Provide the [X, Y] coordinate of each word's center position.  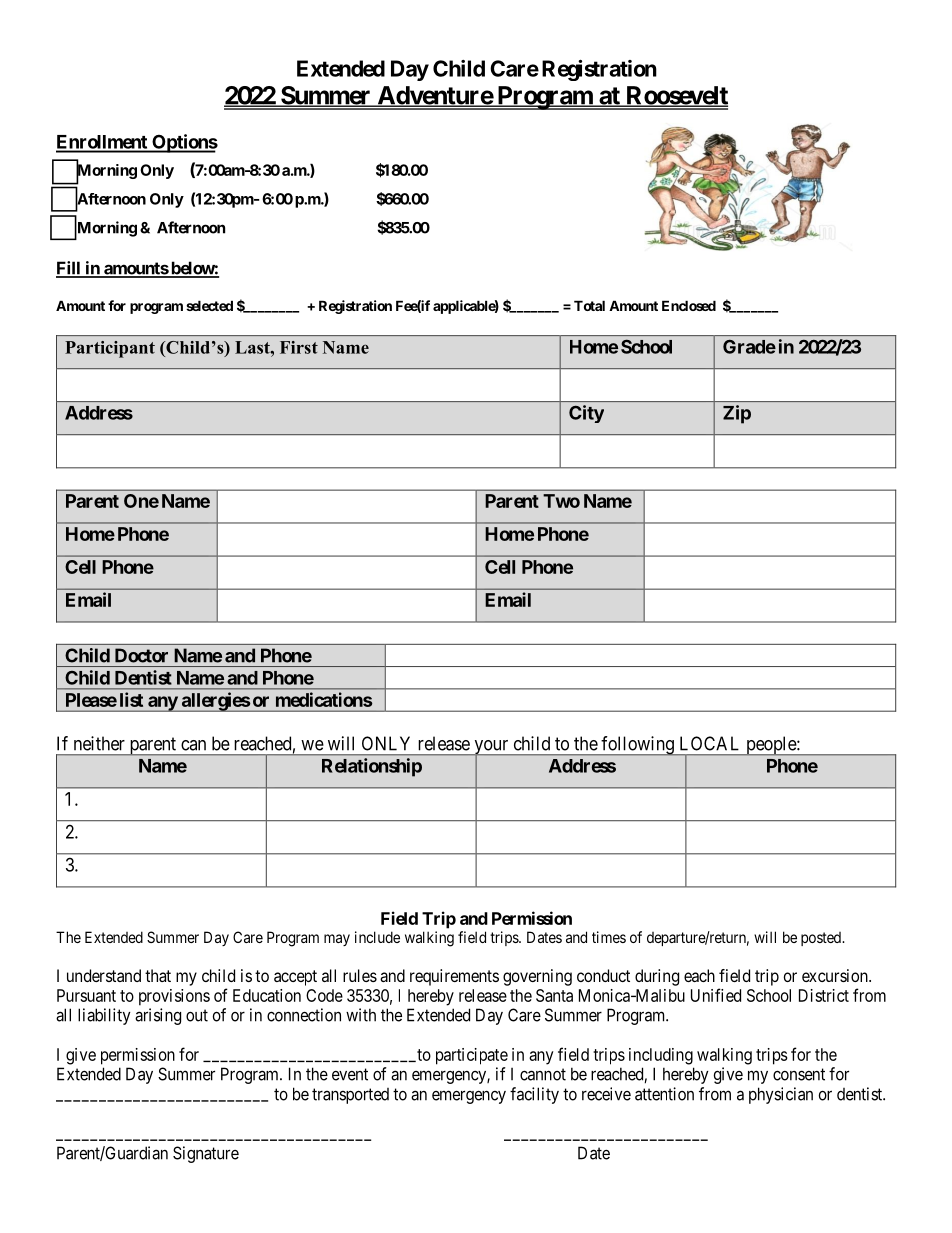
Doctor [141, 655]
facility [534, 1095]
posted [822, 939]
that [158, 975]
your [491, 748]
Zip [737, 414]
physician [781, 1095]
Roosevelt [676, 96]
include [377, 937]
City [586, 414]
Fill [69, 269]
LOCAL [709, 743]
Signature [206, 1154]
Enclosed [689, 305]
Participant [110, 349]
